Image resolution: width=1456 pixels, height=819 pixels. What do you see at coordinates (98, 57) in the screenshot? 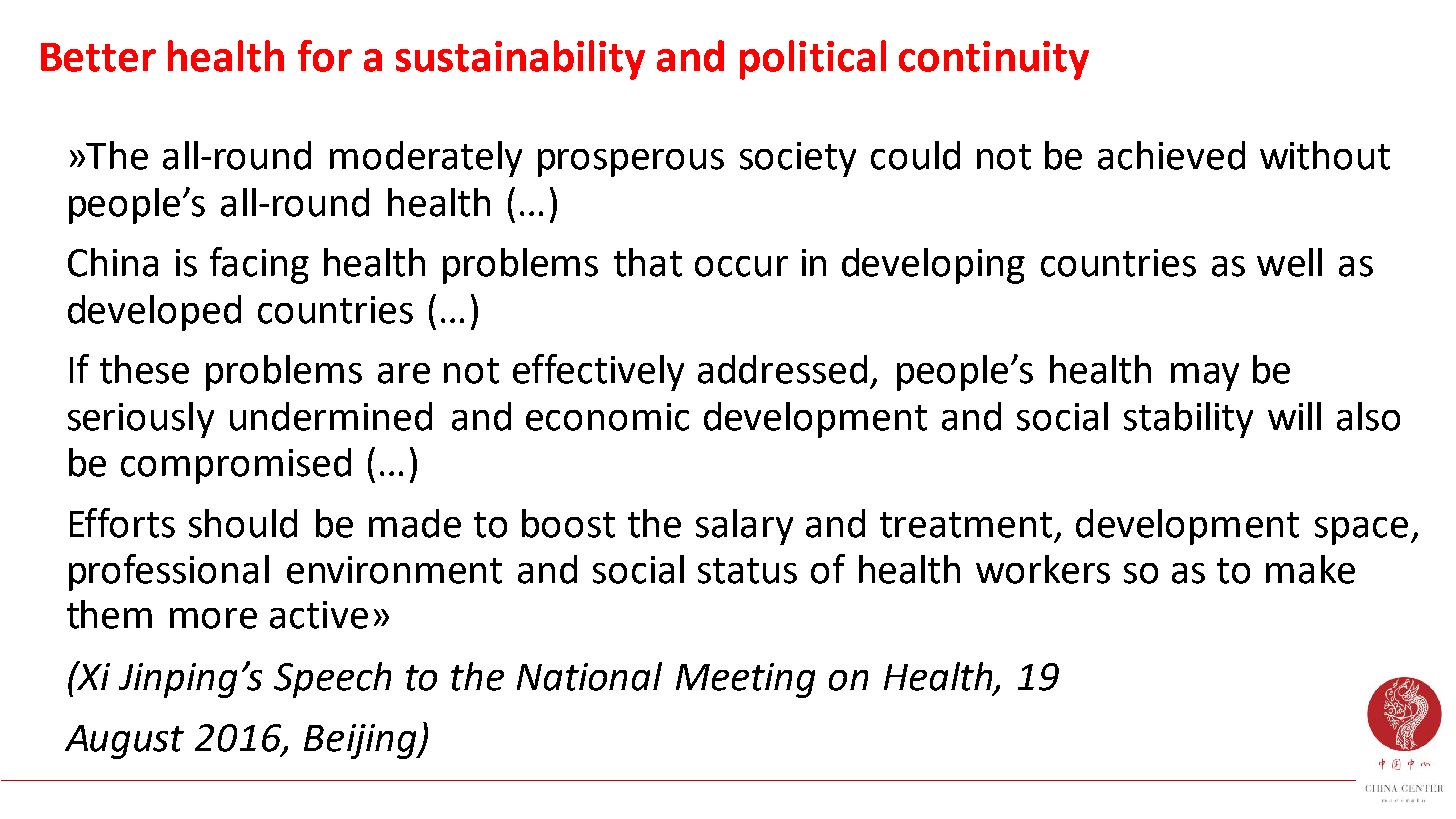
I see `Better` at bounding box center [98, 57].
